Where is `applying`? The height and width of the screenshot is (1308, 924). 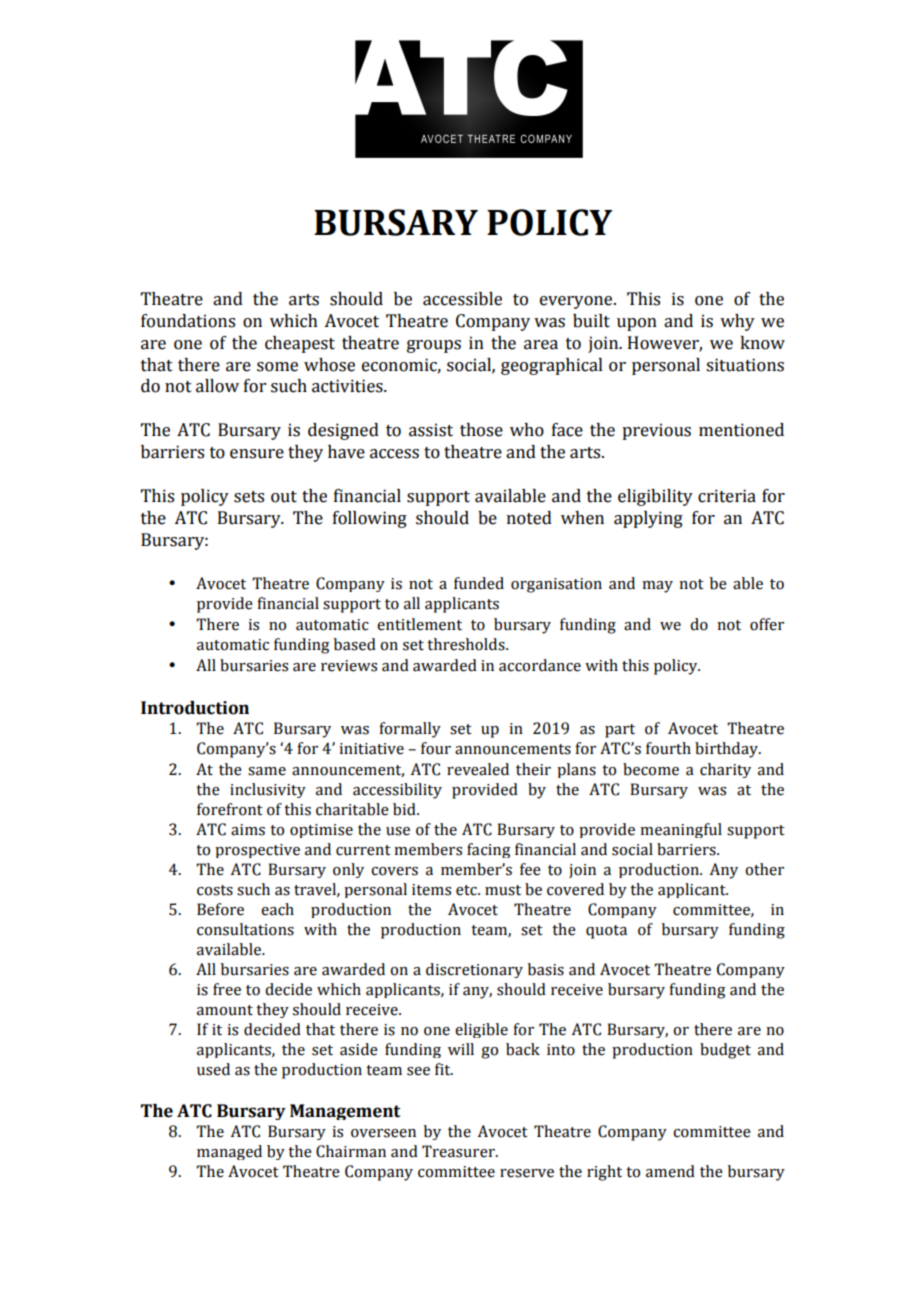
applying is located at coordinates (648, 519).
